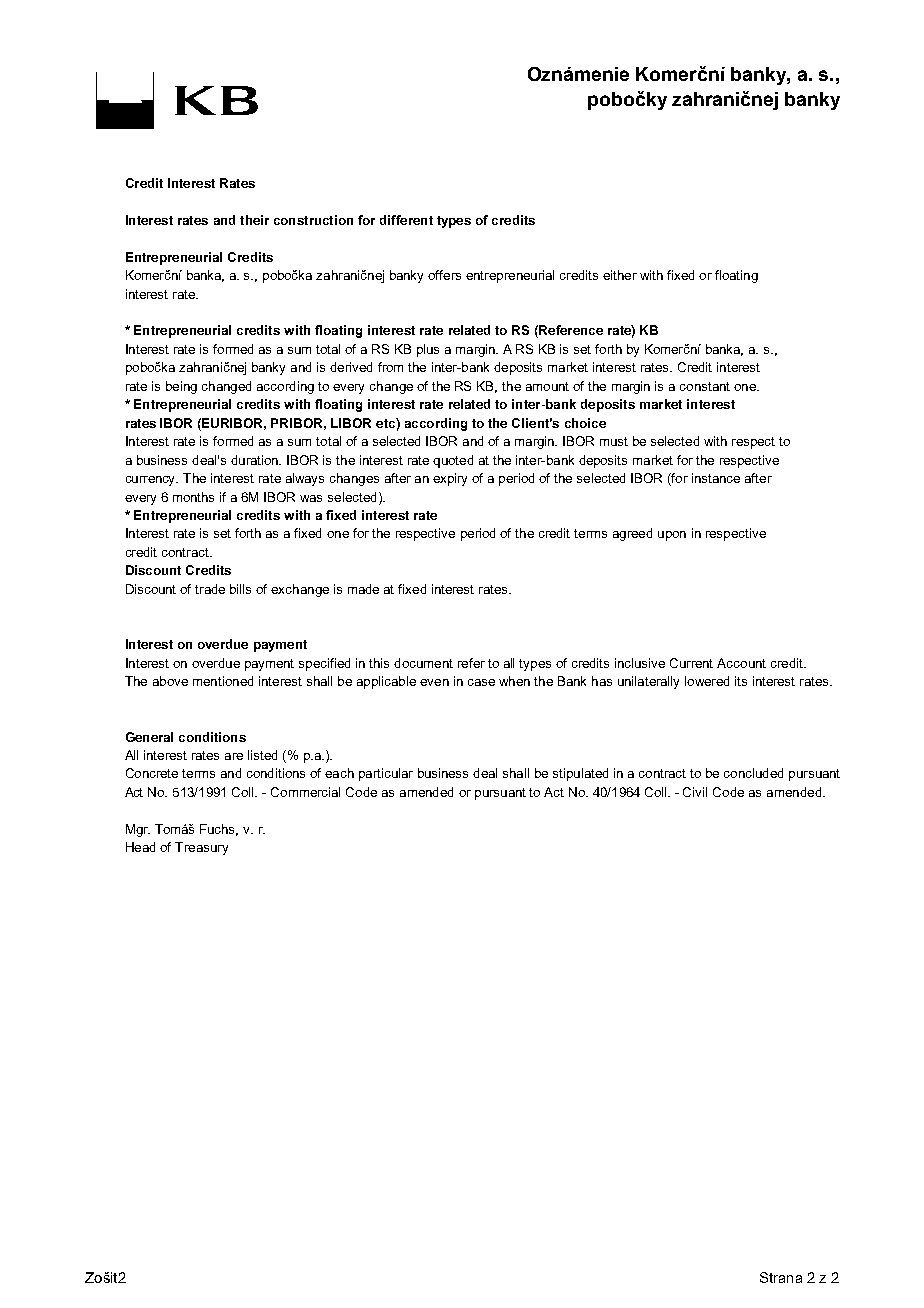 Image resolution: width=924 pixels, height=1308 pixels. What do you see at coordinates (716, 478) in the image?
I see `instance` at bounding box center [716, 478].
